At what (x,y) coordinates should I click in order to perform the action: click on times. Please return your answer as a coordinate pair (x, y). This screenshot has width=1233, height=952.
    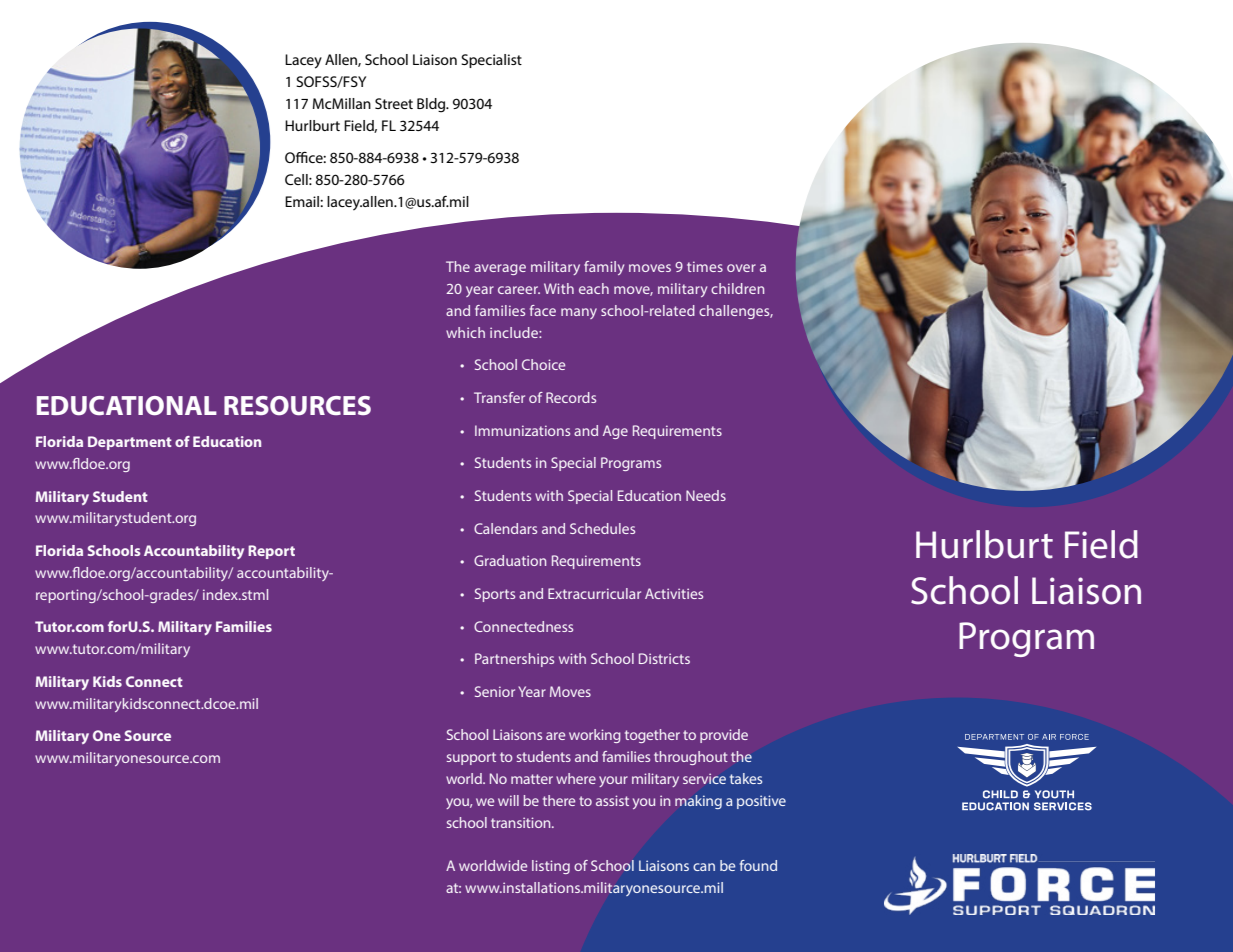
    Looking at the image, I should click on (705, 266).
